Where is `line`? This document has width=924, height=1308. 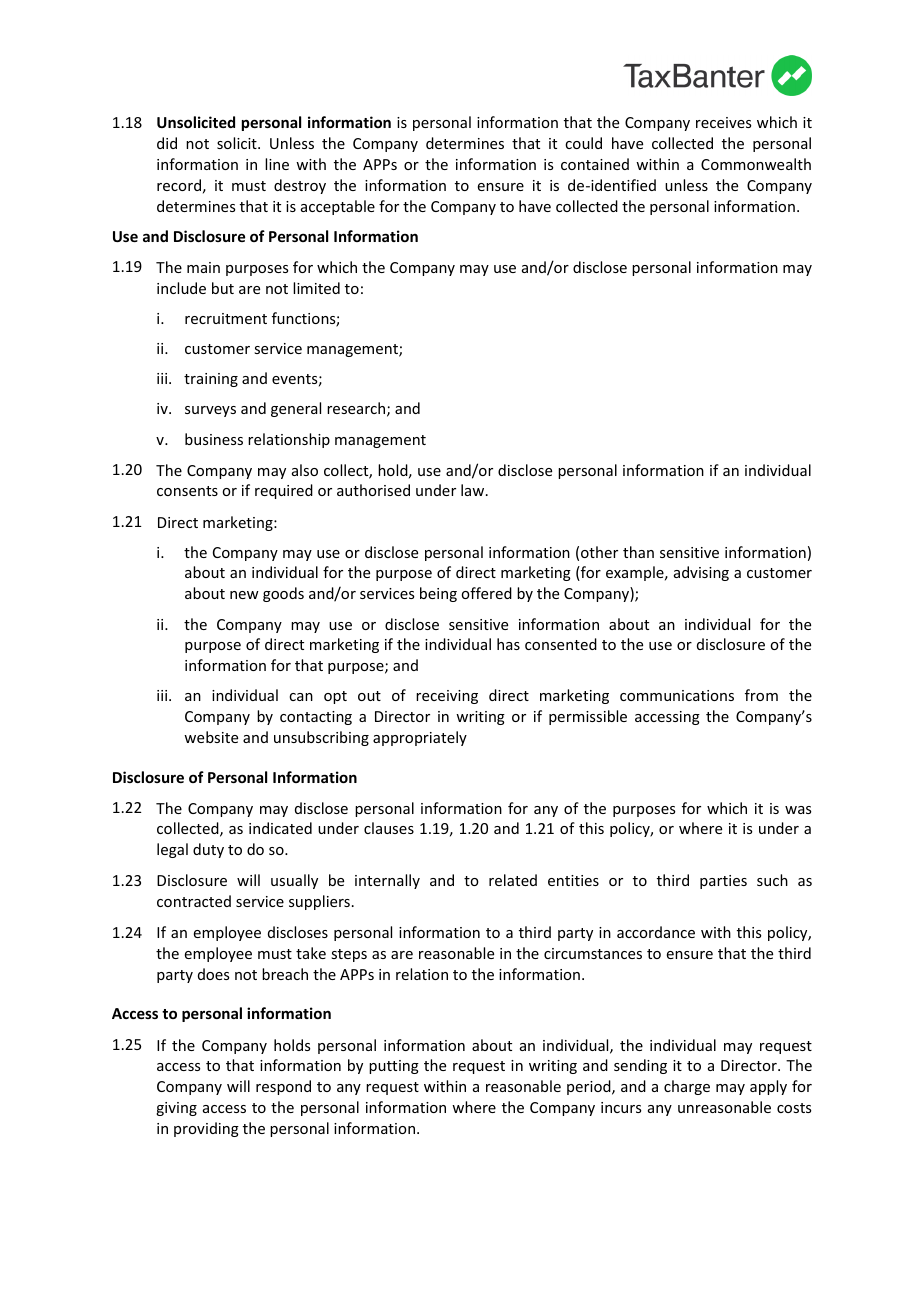 line is located at coordinates (277, 164).
